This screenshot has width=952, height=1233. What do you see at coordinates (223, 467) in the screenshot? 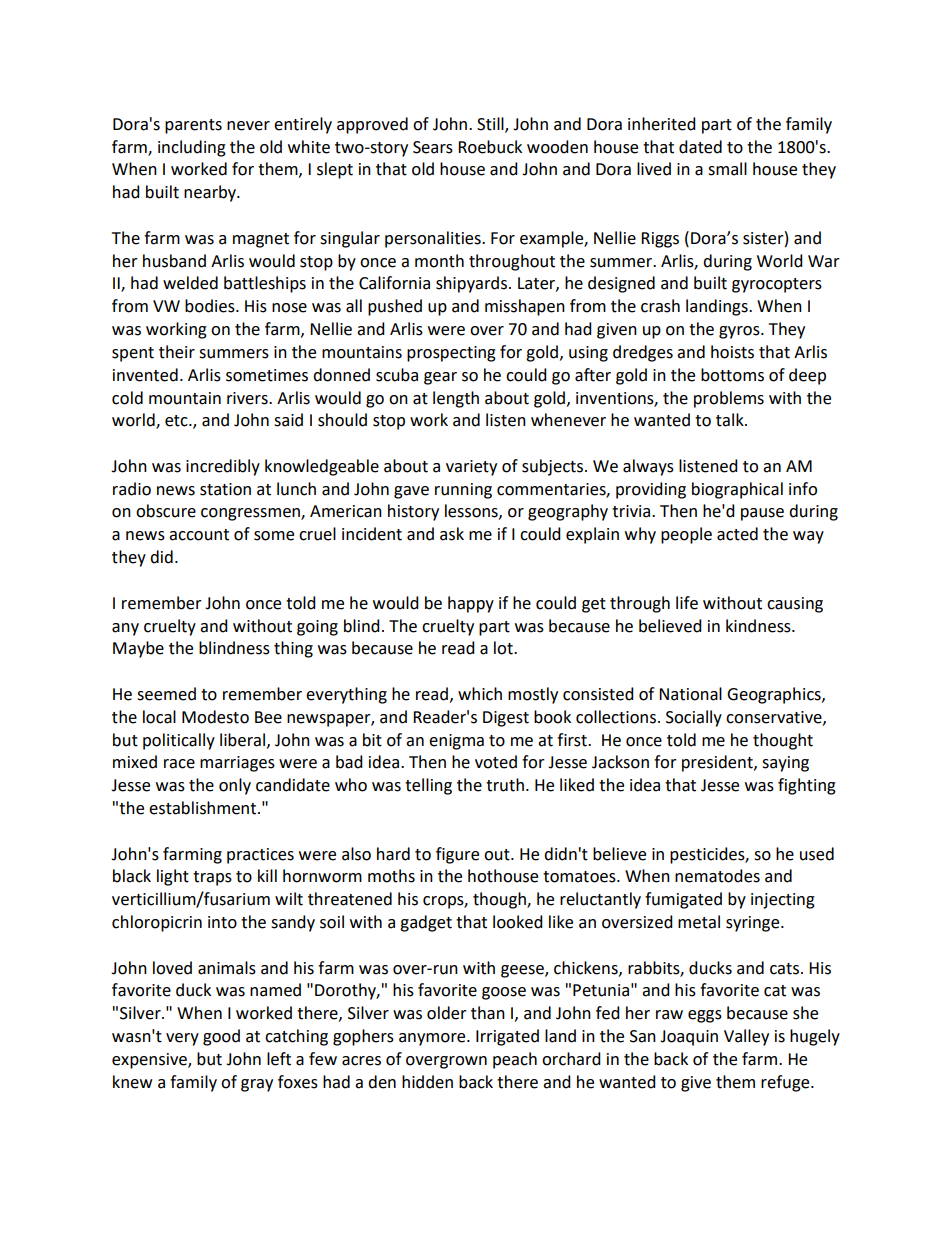
I see `incredibly` at bounding box center [223, 467].
